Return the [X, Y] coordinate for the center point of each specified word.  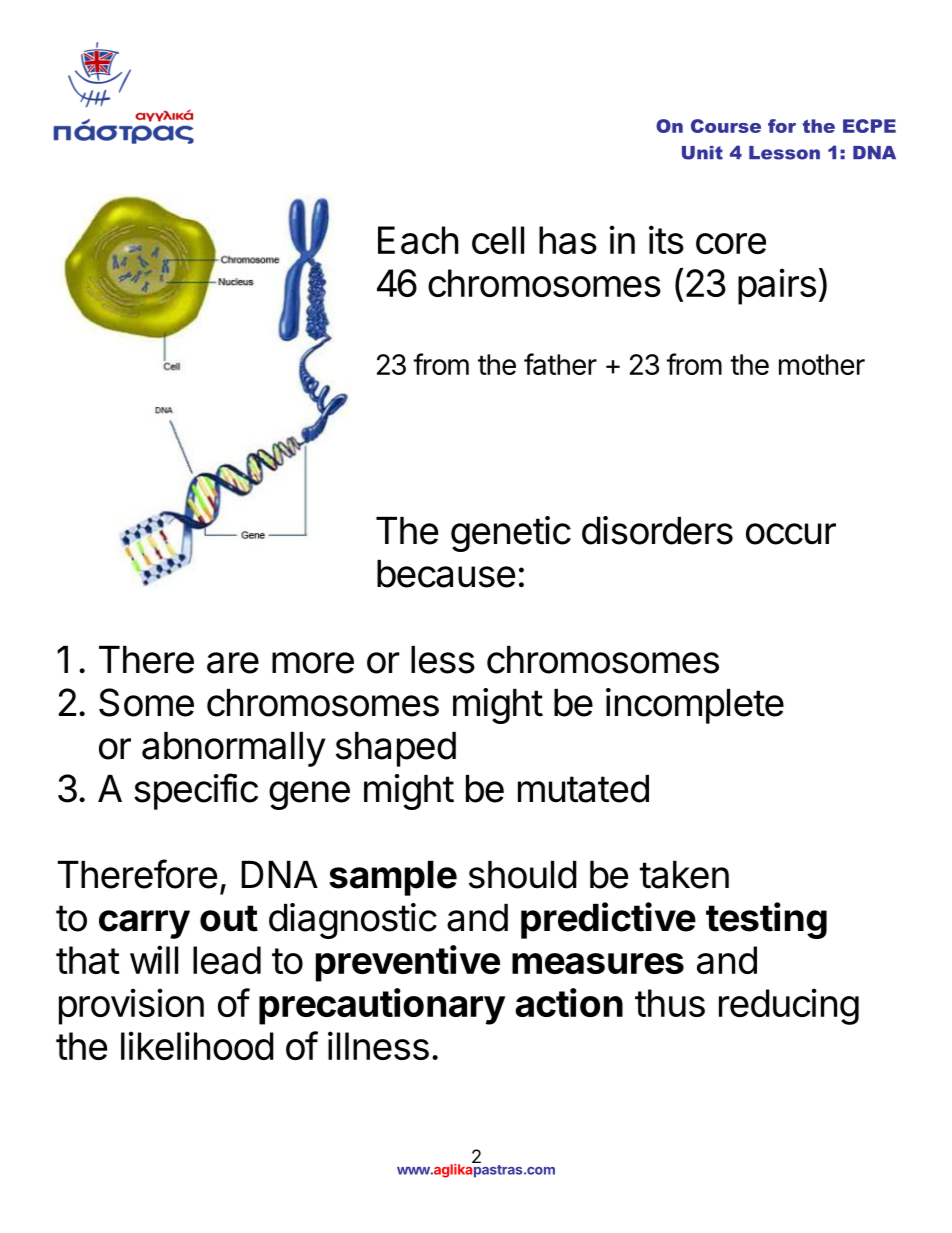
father [560, 364]
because [446, 574]
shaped [396, 749]
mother [822, 364]
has [568, 240]
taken [684, 875]
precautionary [382, 1006]
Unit [702, 153]
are [233, 663]
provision [131, 1006]
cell [498, 240]
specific [196, 791]
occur [791, 534]
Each [418, 240]
